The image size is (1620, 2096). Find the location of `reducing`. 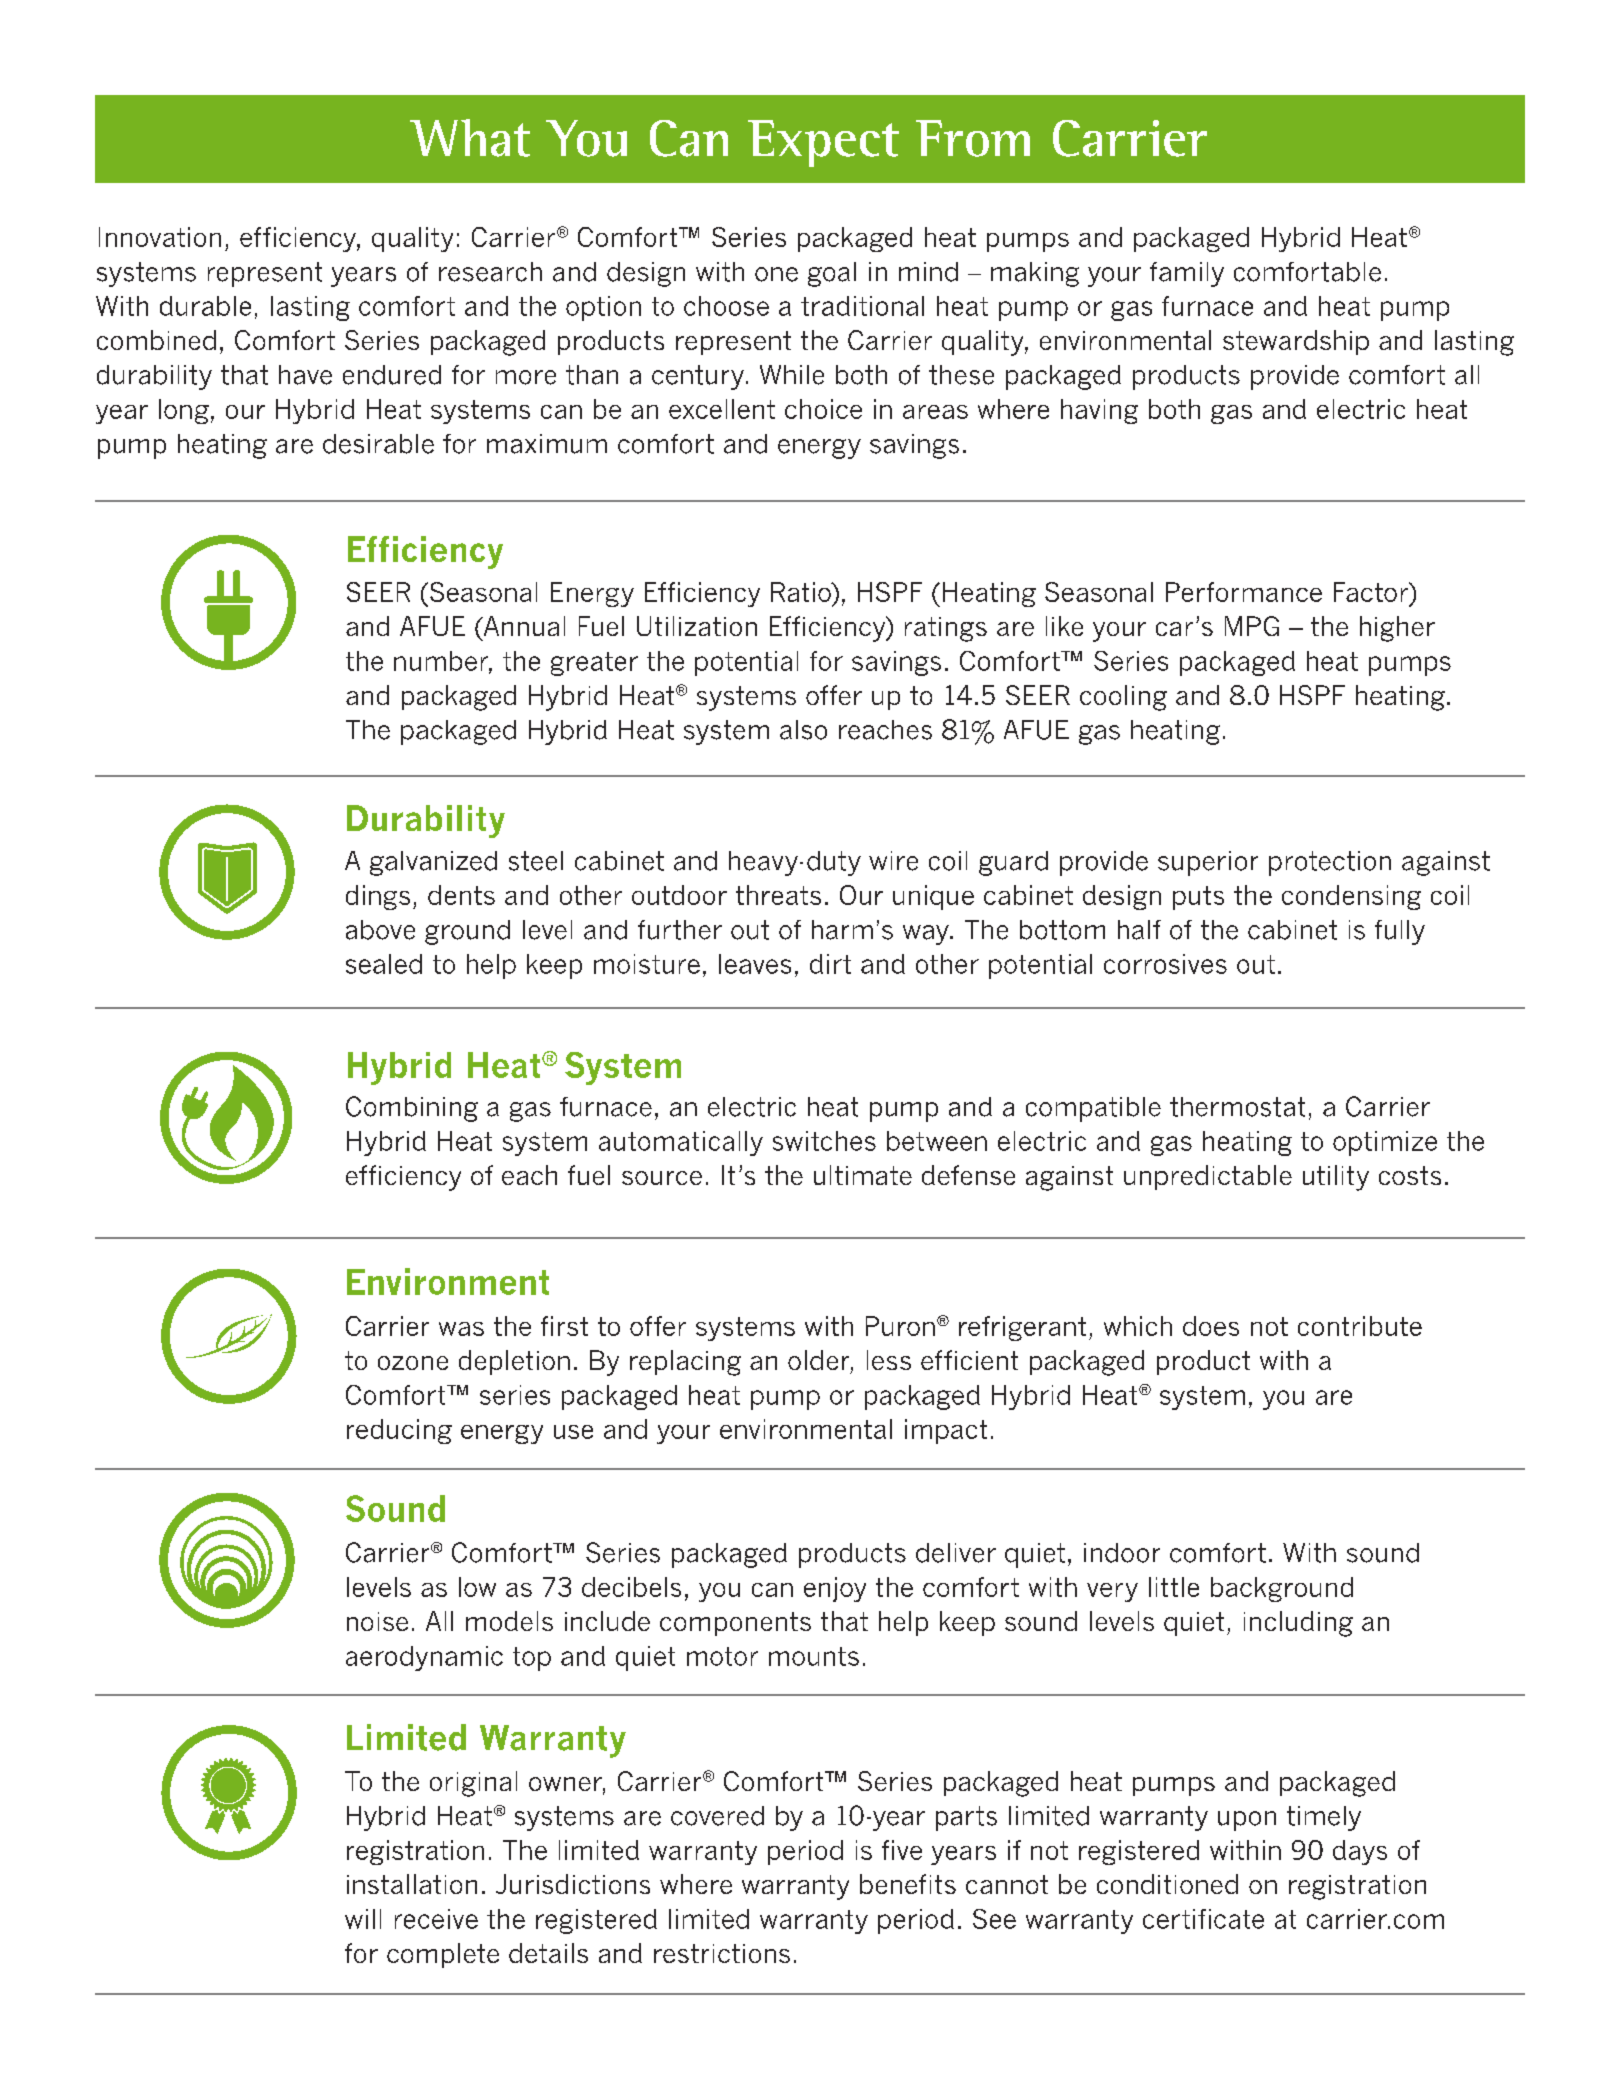

reducing is located at coordinates (399, 1431).
